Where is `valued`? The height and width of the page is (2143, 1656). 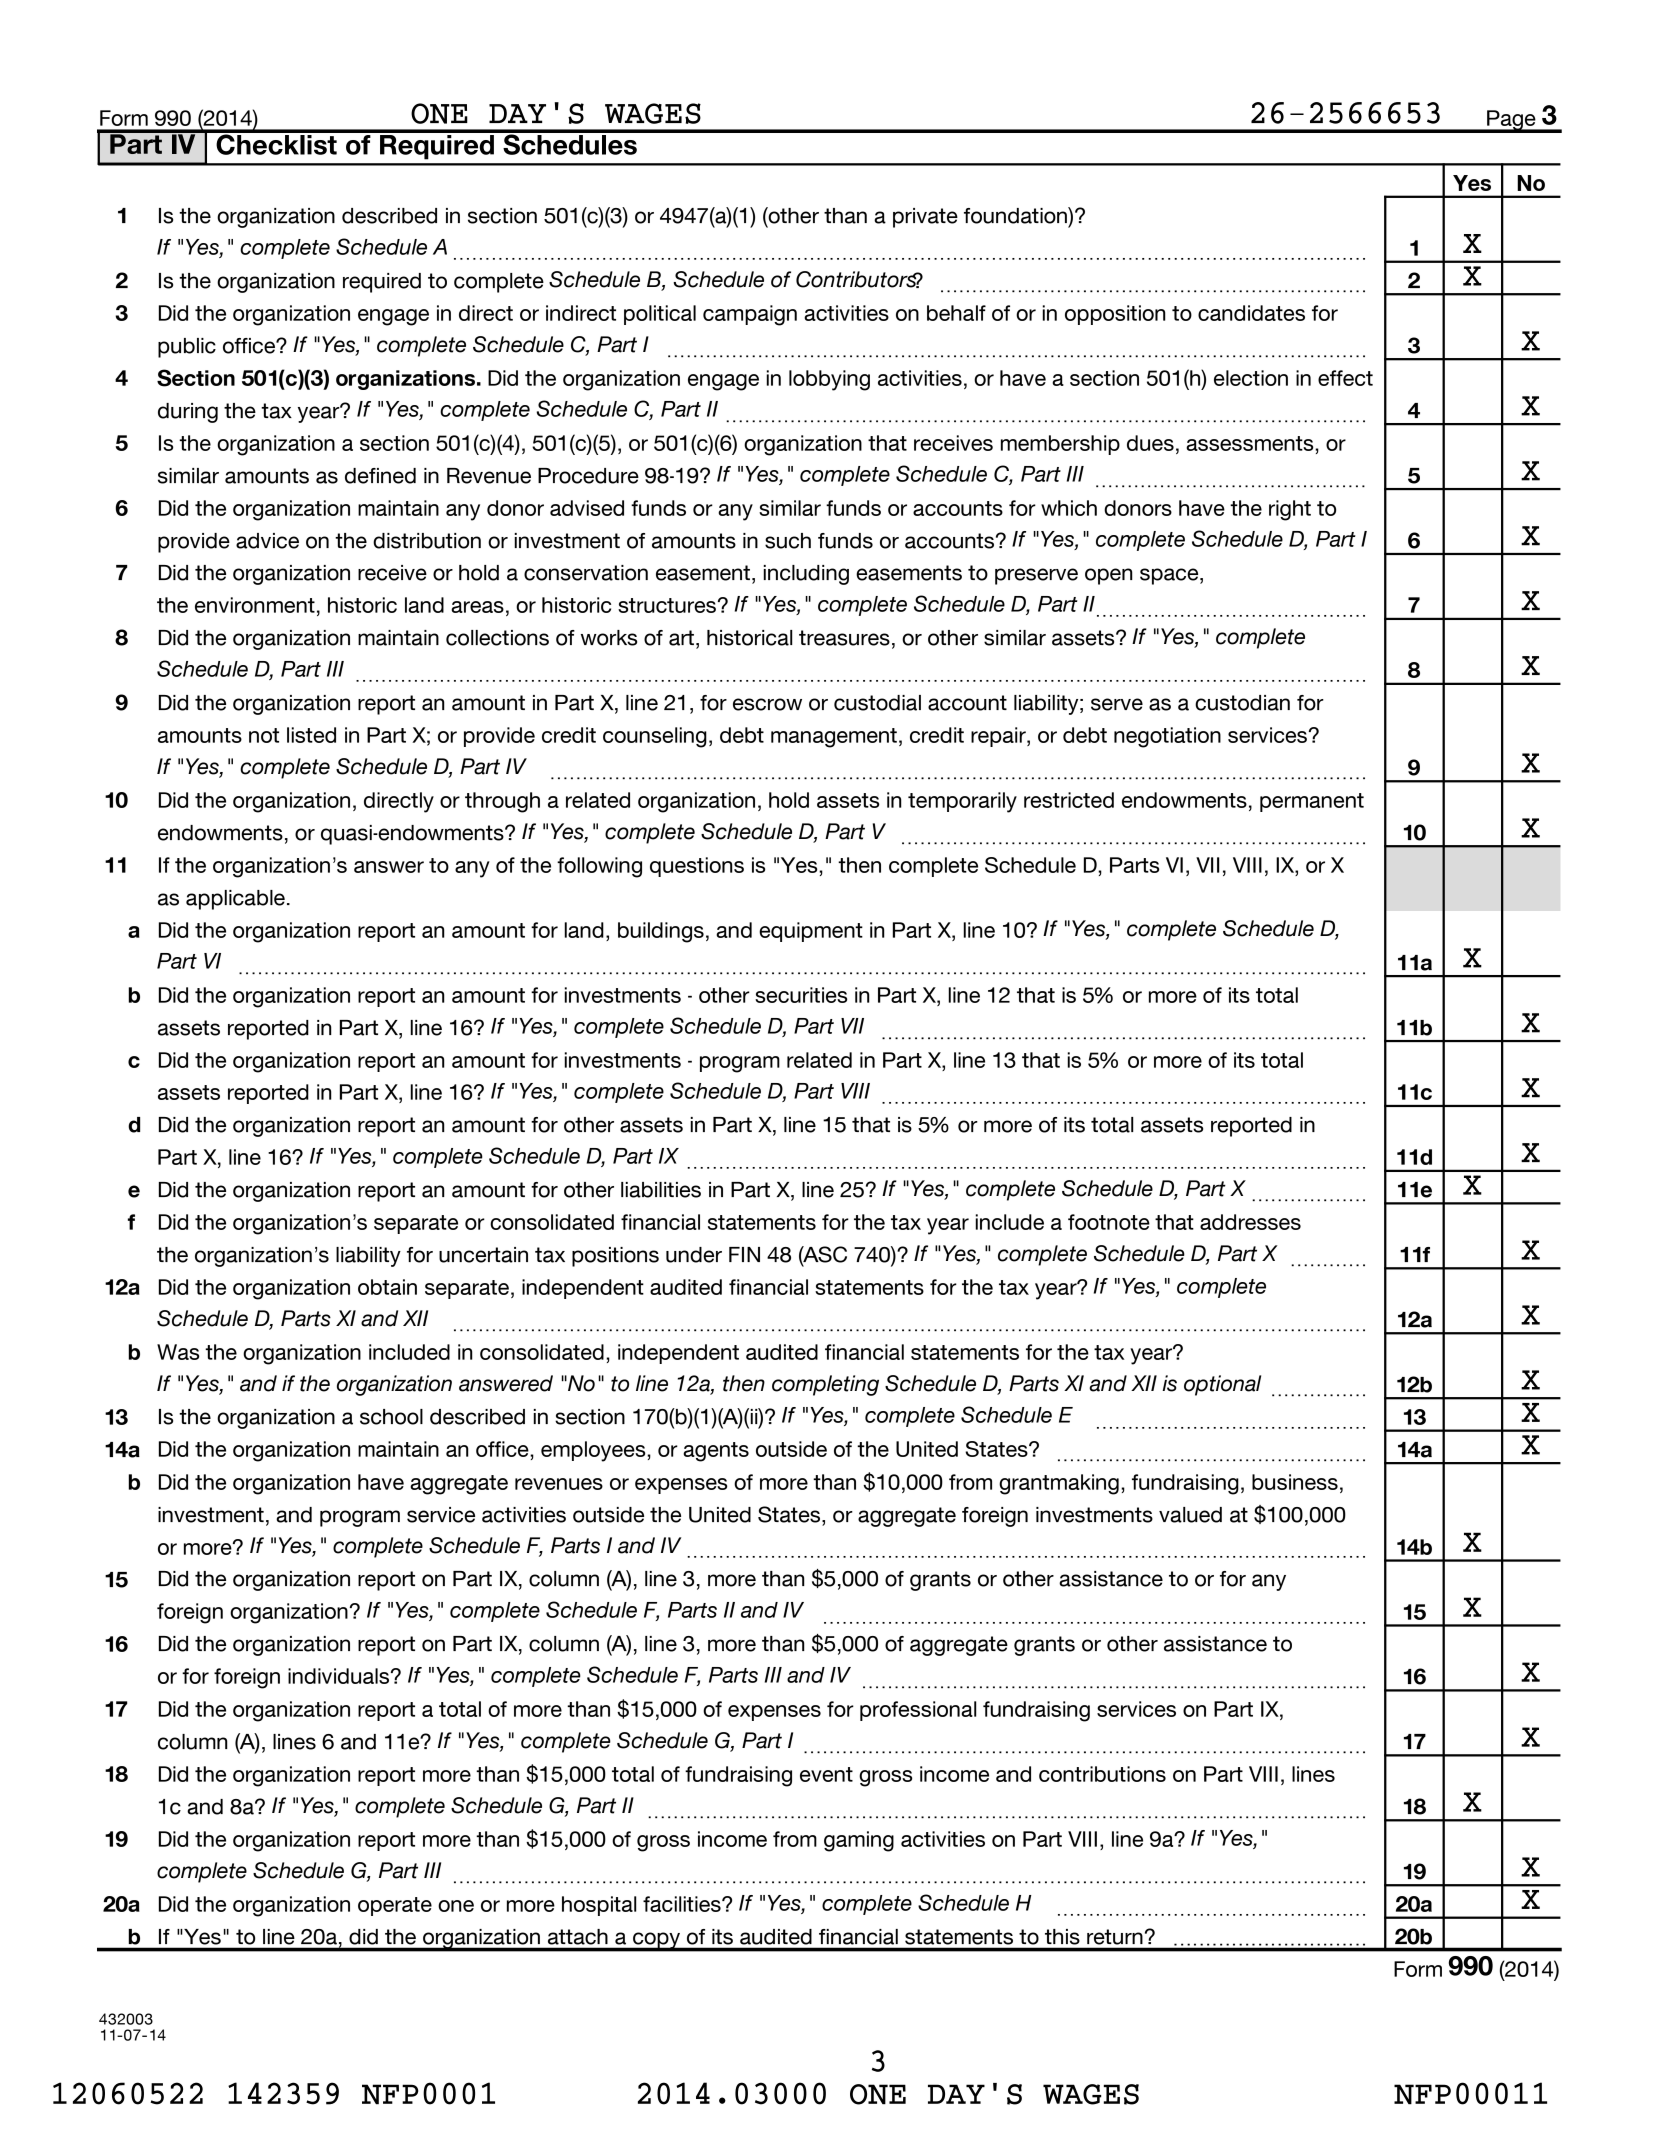
valued is located at coordinates (1190, 1515).
